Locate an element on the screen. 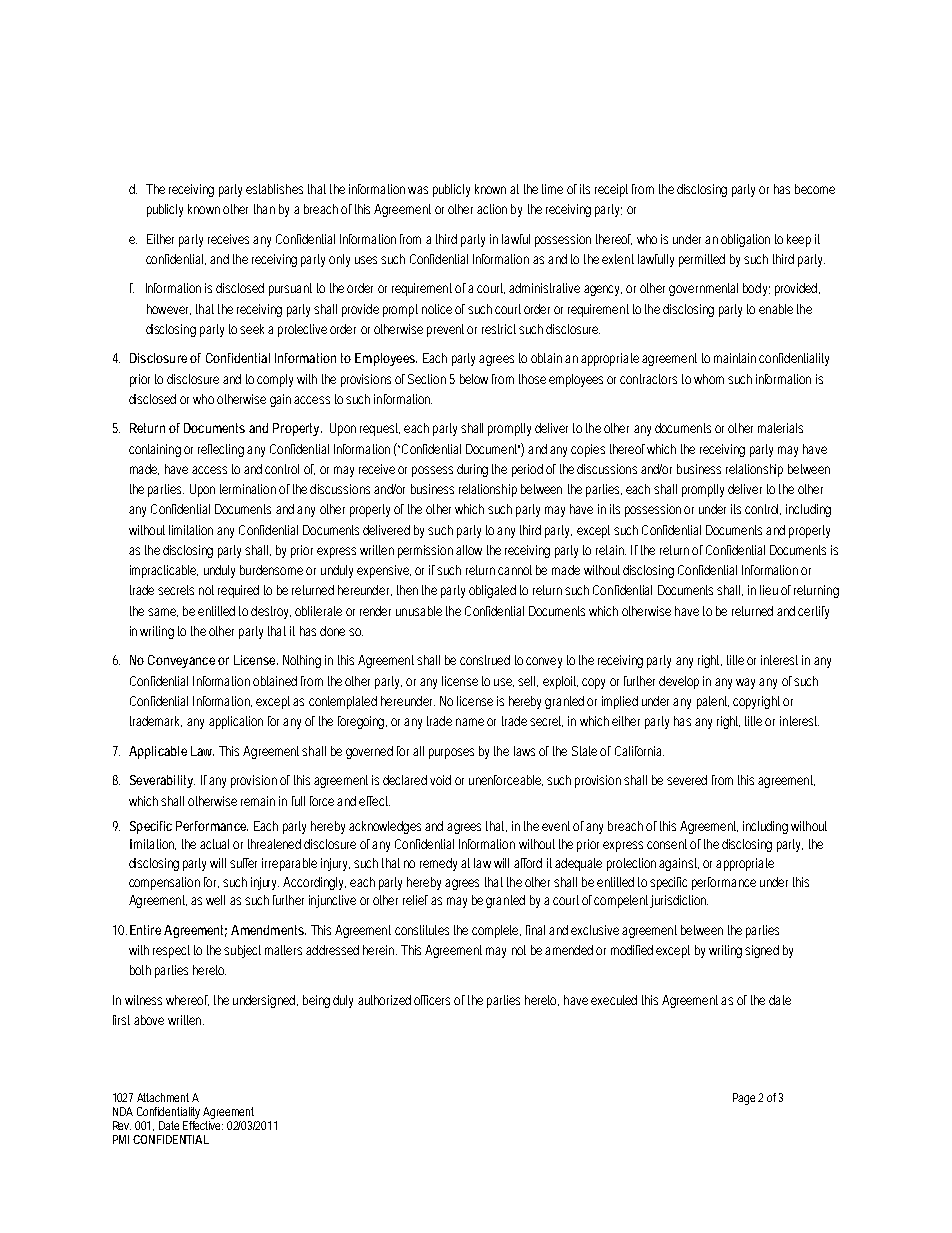  obligation is located at coordinates (745, 240).
